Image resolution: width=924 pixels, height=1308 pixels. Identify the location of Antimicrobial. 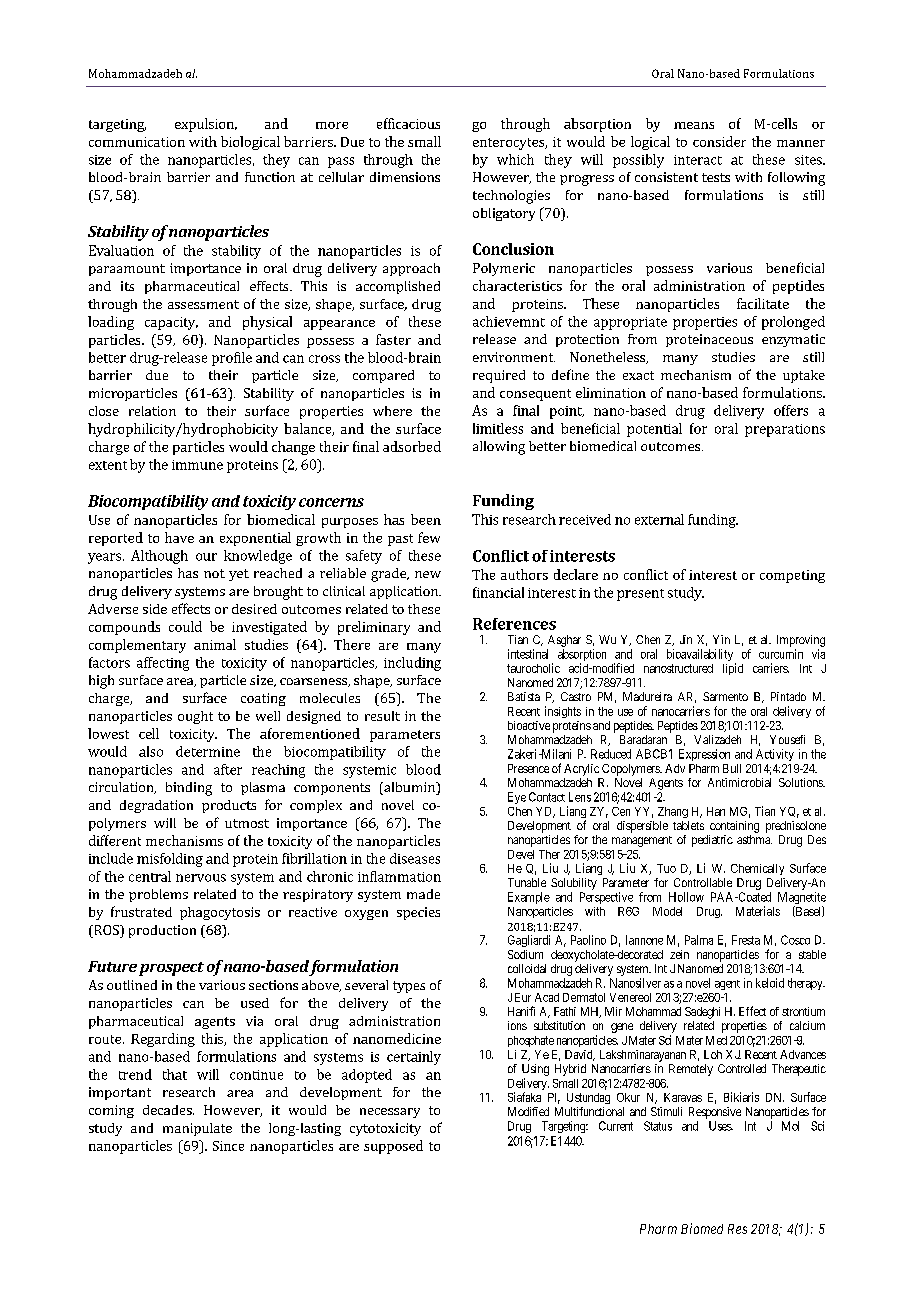
(739, 782).
